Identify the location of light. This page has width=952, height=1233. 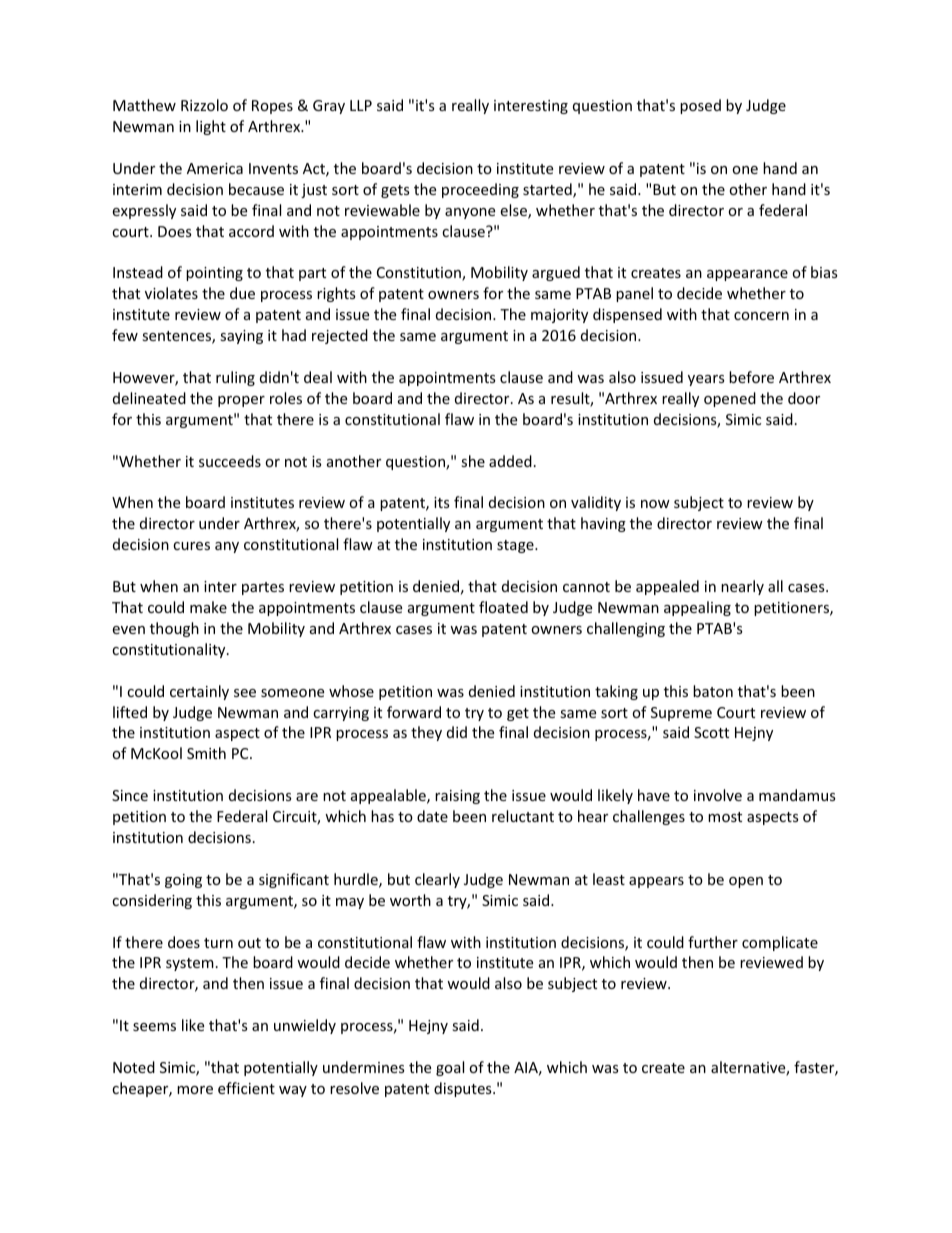
(211, 127).
